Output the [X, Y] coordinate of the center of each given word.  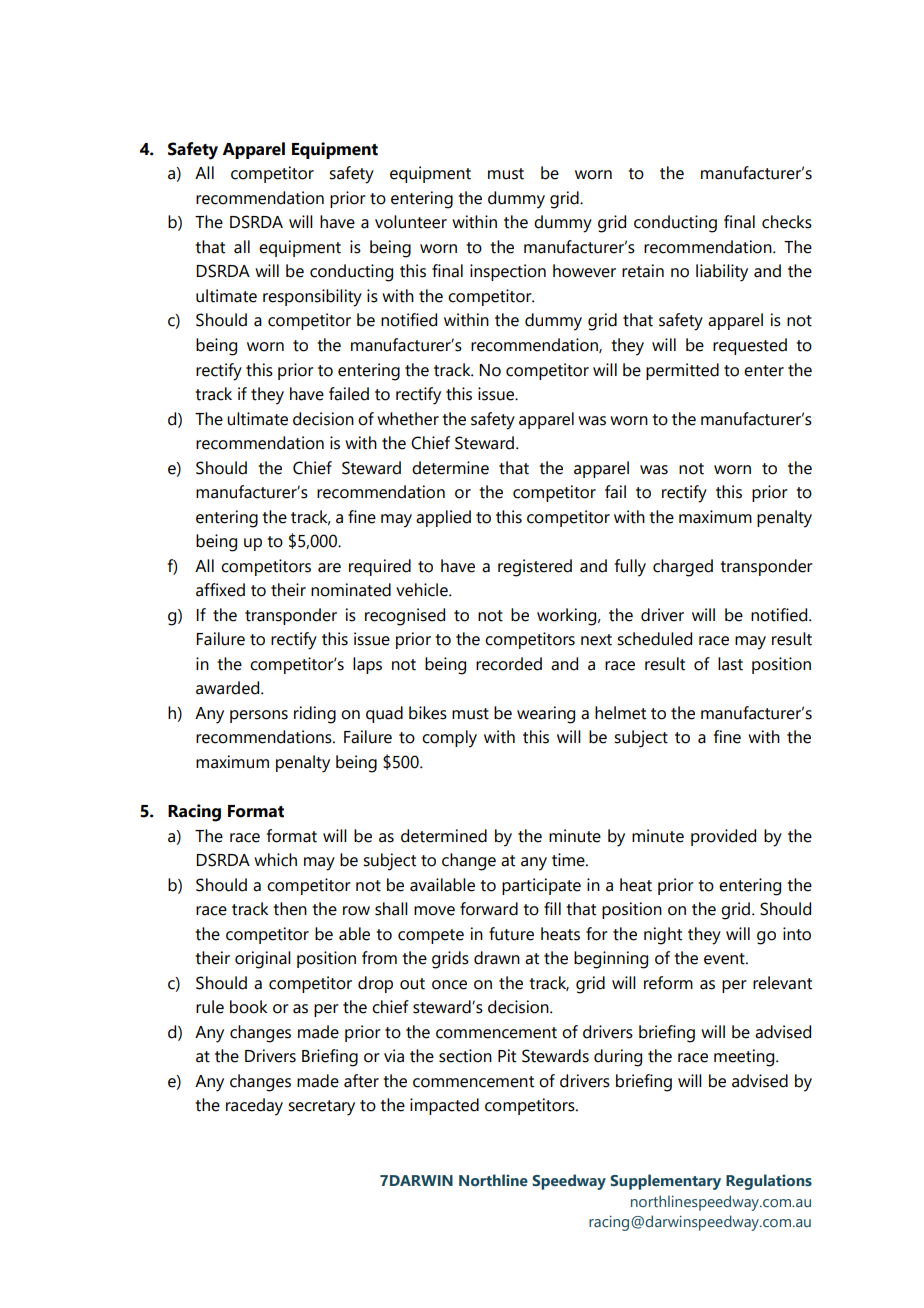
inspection [508, 272]
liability [722, 273]
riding [315, 715]
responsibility [312, 298]
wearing [546, 715]
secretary [321, 1108]
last [730, 664]
